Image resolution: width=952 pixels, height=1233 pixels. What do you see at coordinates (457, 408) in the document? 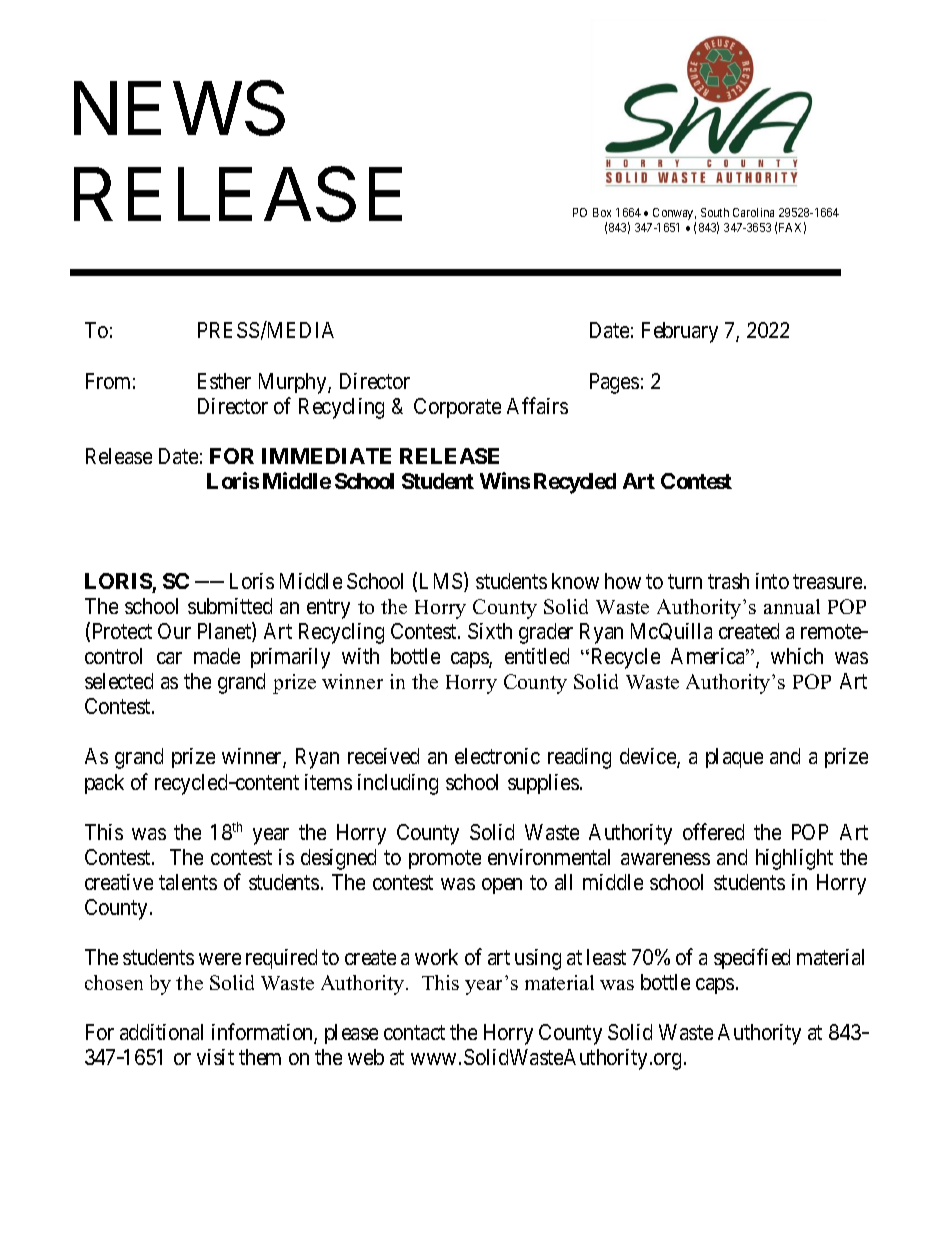
I see `Corporate` at bounding box center [457, 408].
